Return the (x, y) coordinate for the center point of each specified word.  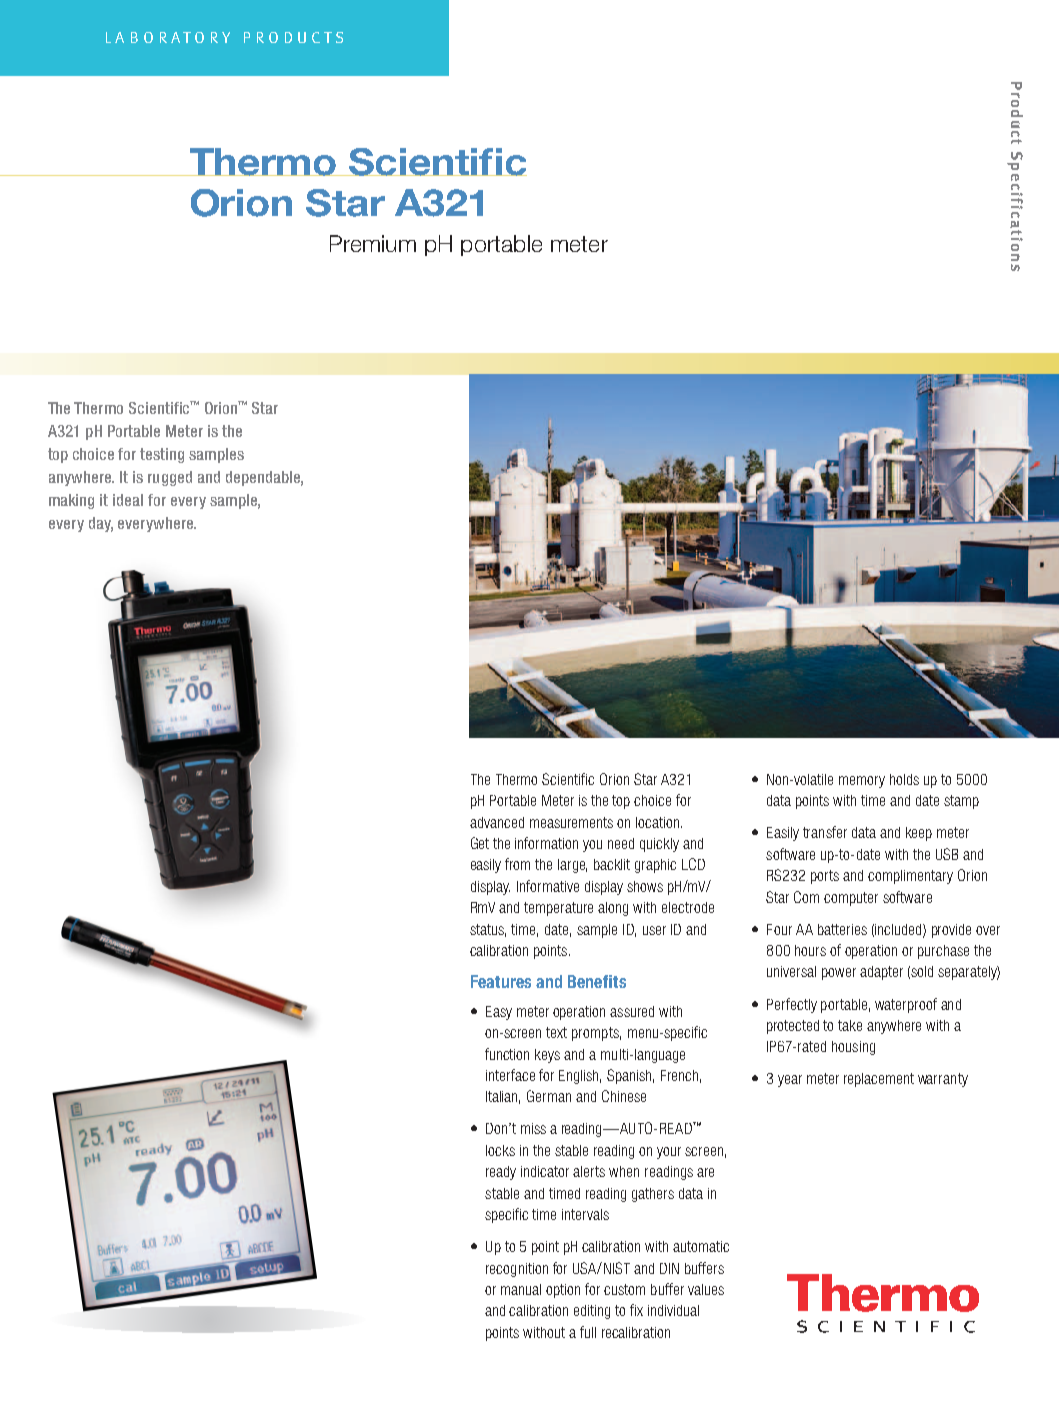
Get (480, 843)
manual (521, 1289)
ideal (128, 500)
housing (853, 1048)
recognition (517, 1270)
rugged (170, 478)
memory (862, 782)
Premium (373, 243)
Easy (499, 1013)
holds (904, 779)
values (706, 1289)
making (71, 501)
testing (162, 455)
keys (547, 1056)
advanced (497, 822)
